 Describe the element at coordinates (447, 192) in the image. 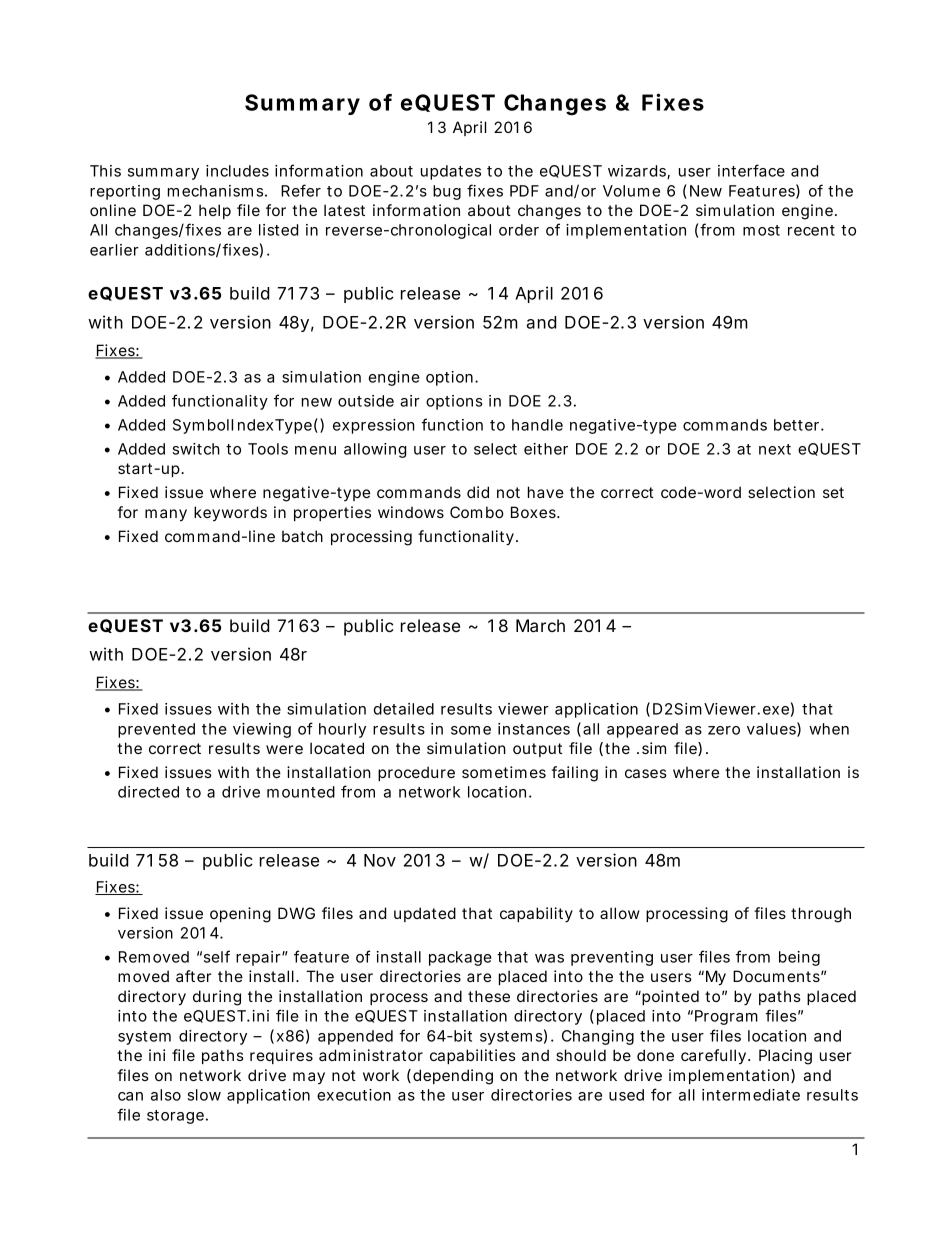

I see `bug` at that location.
